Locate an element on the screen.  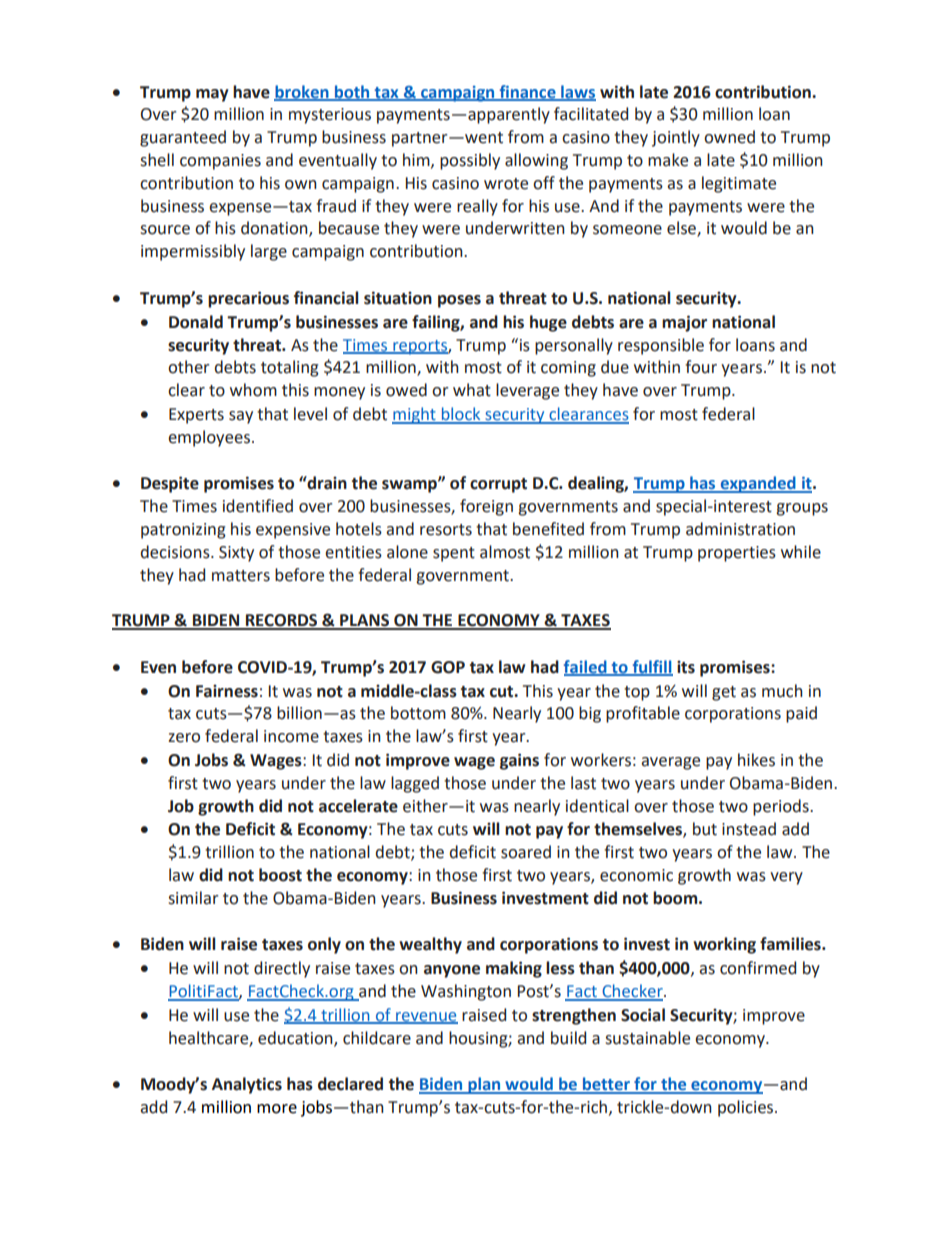
owned is located at coordinates (729, 137).
